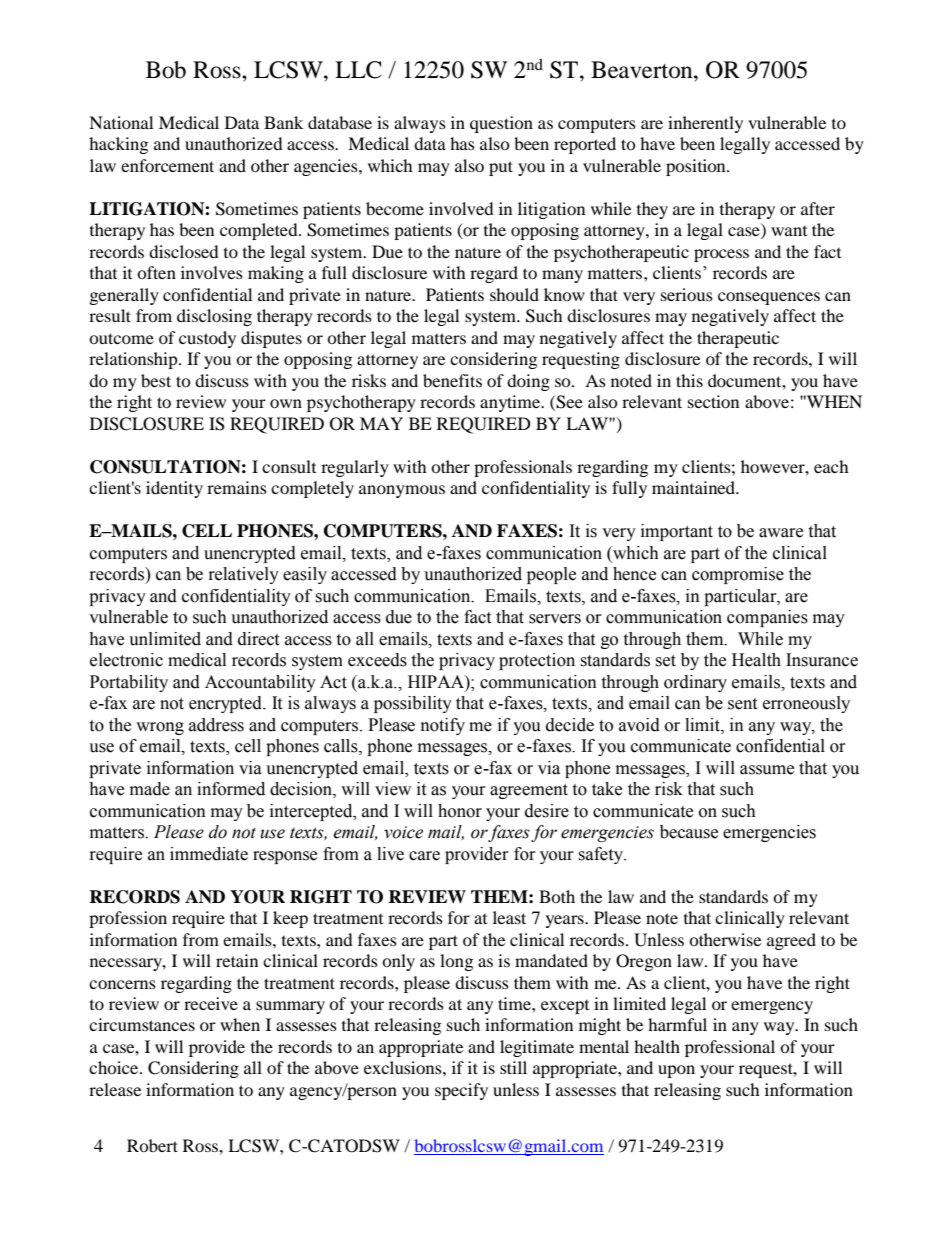 The width and height of the image is (952, 1233). I want to click on National, so click(121, 122).
